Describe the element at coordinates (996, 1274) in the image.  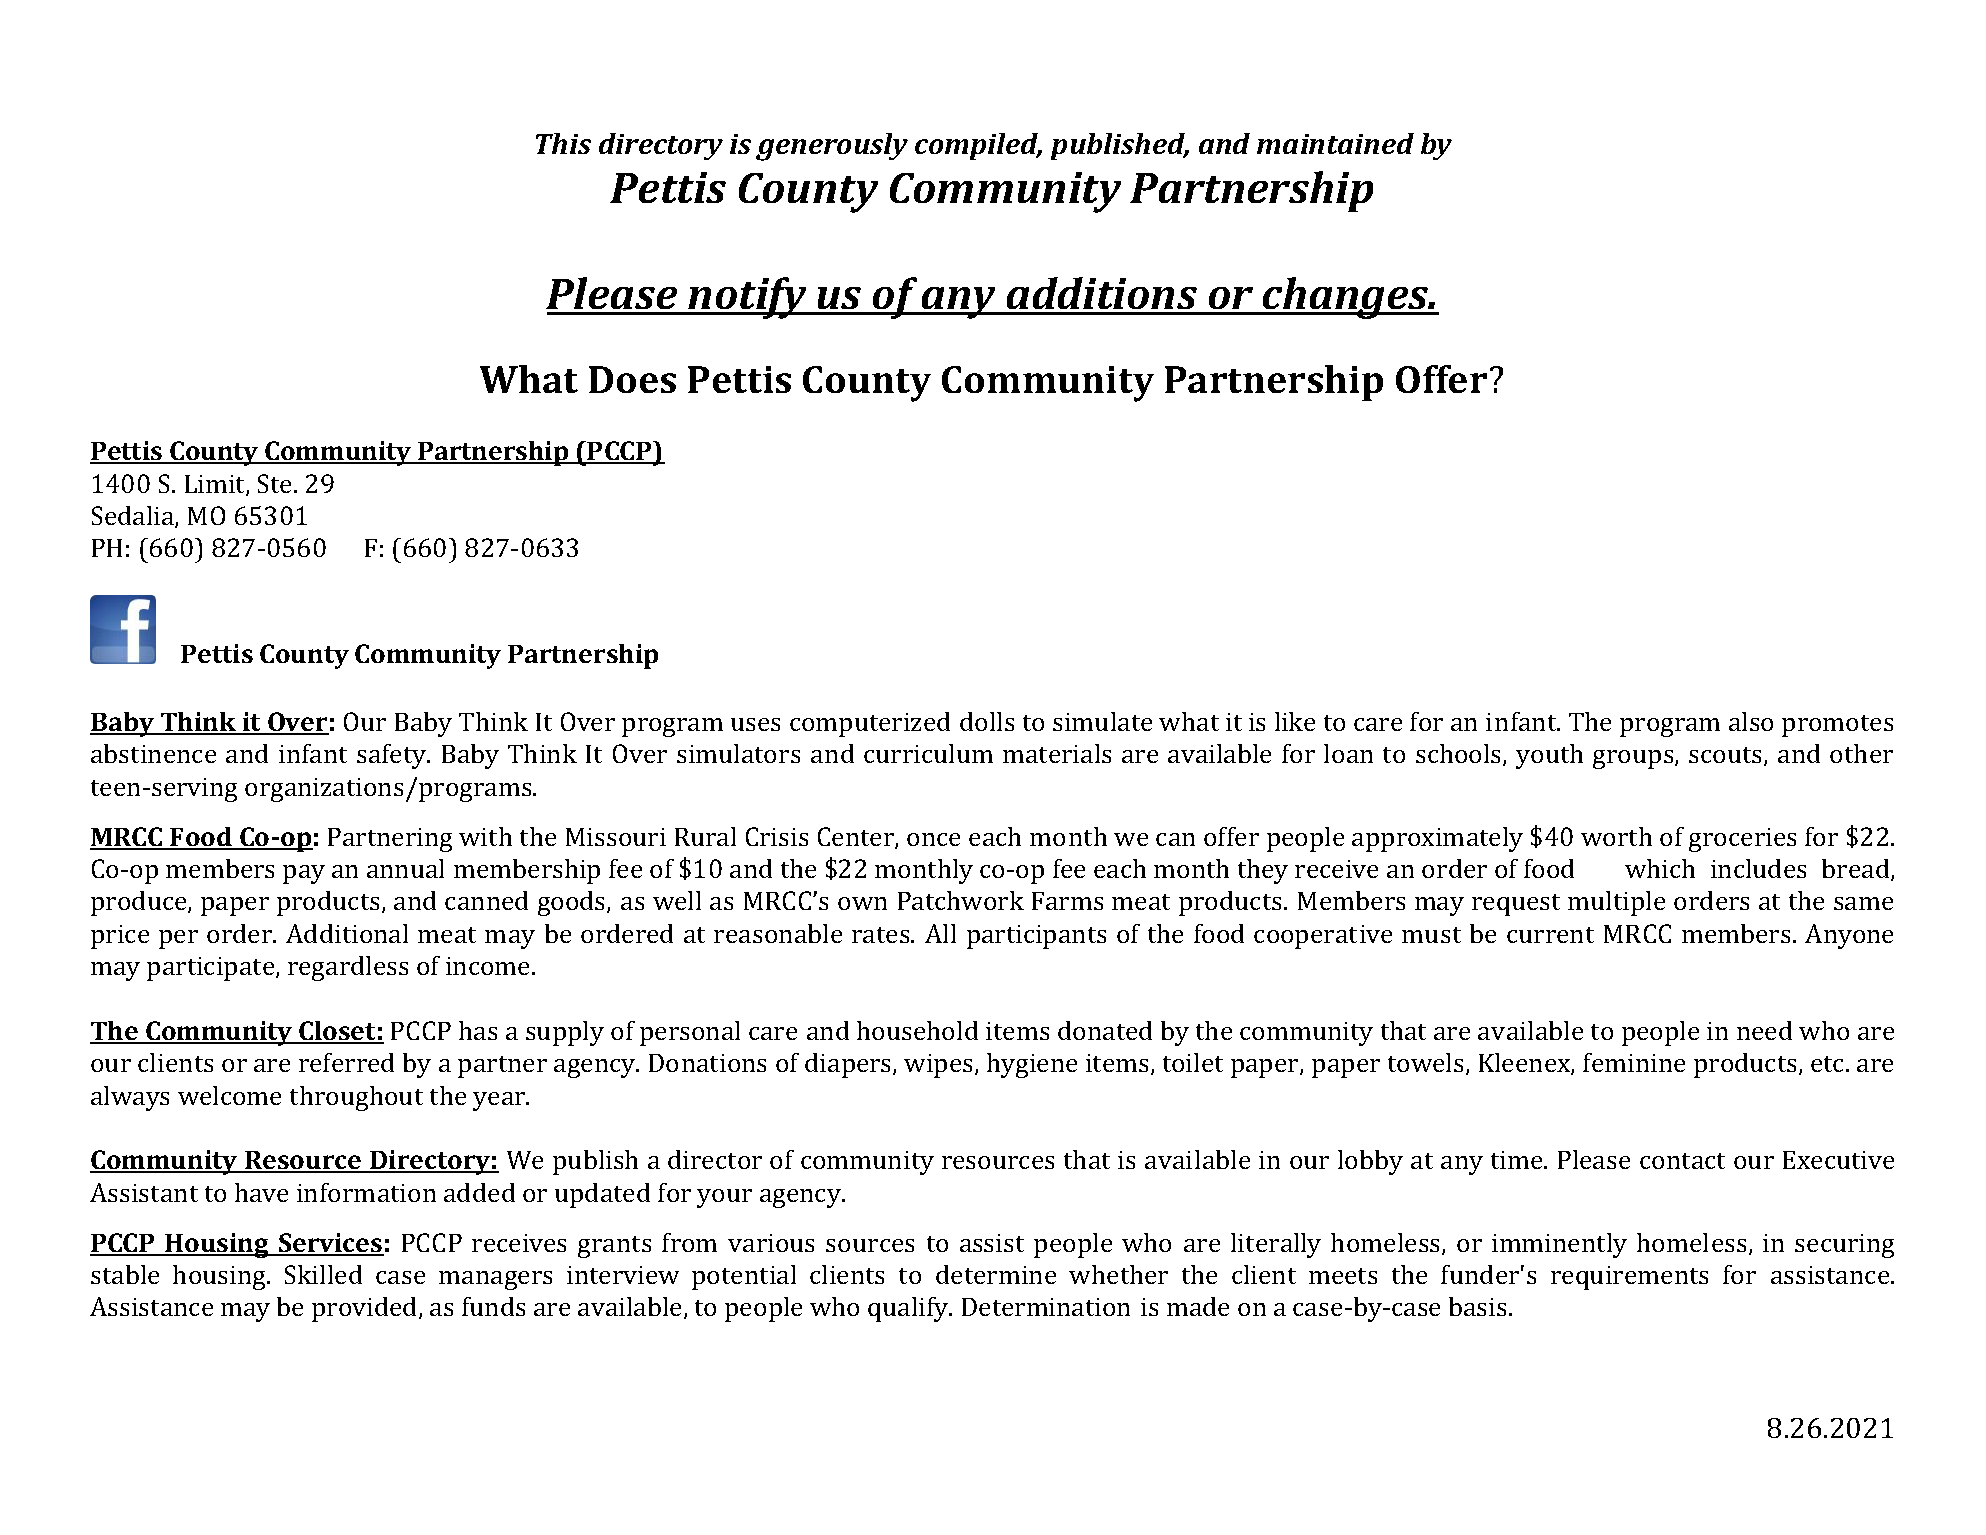
I see `determine` at that location.
